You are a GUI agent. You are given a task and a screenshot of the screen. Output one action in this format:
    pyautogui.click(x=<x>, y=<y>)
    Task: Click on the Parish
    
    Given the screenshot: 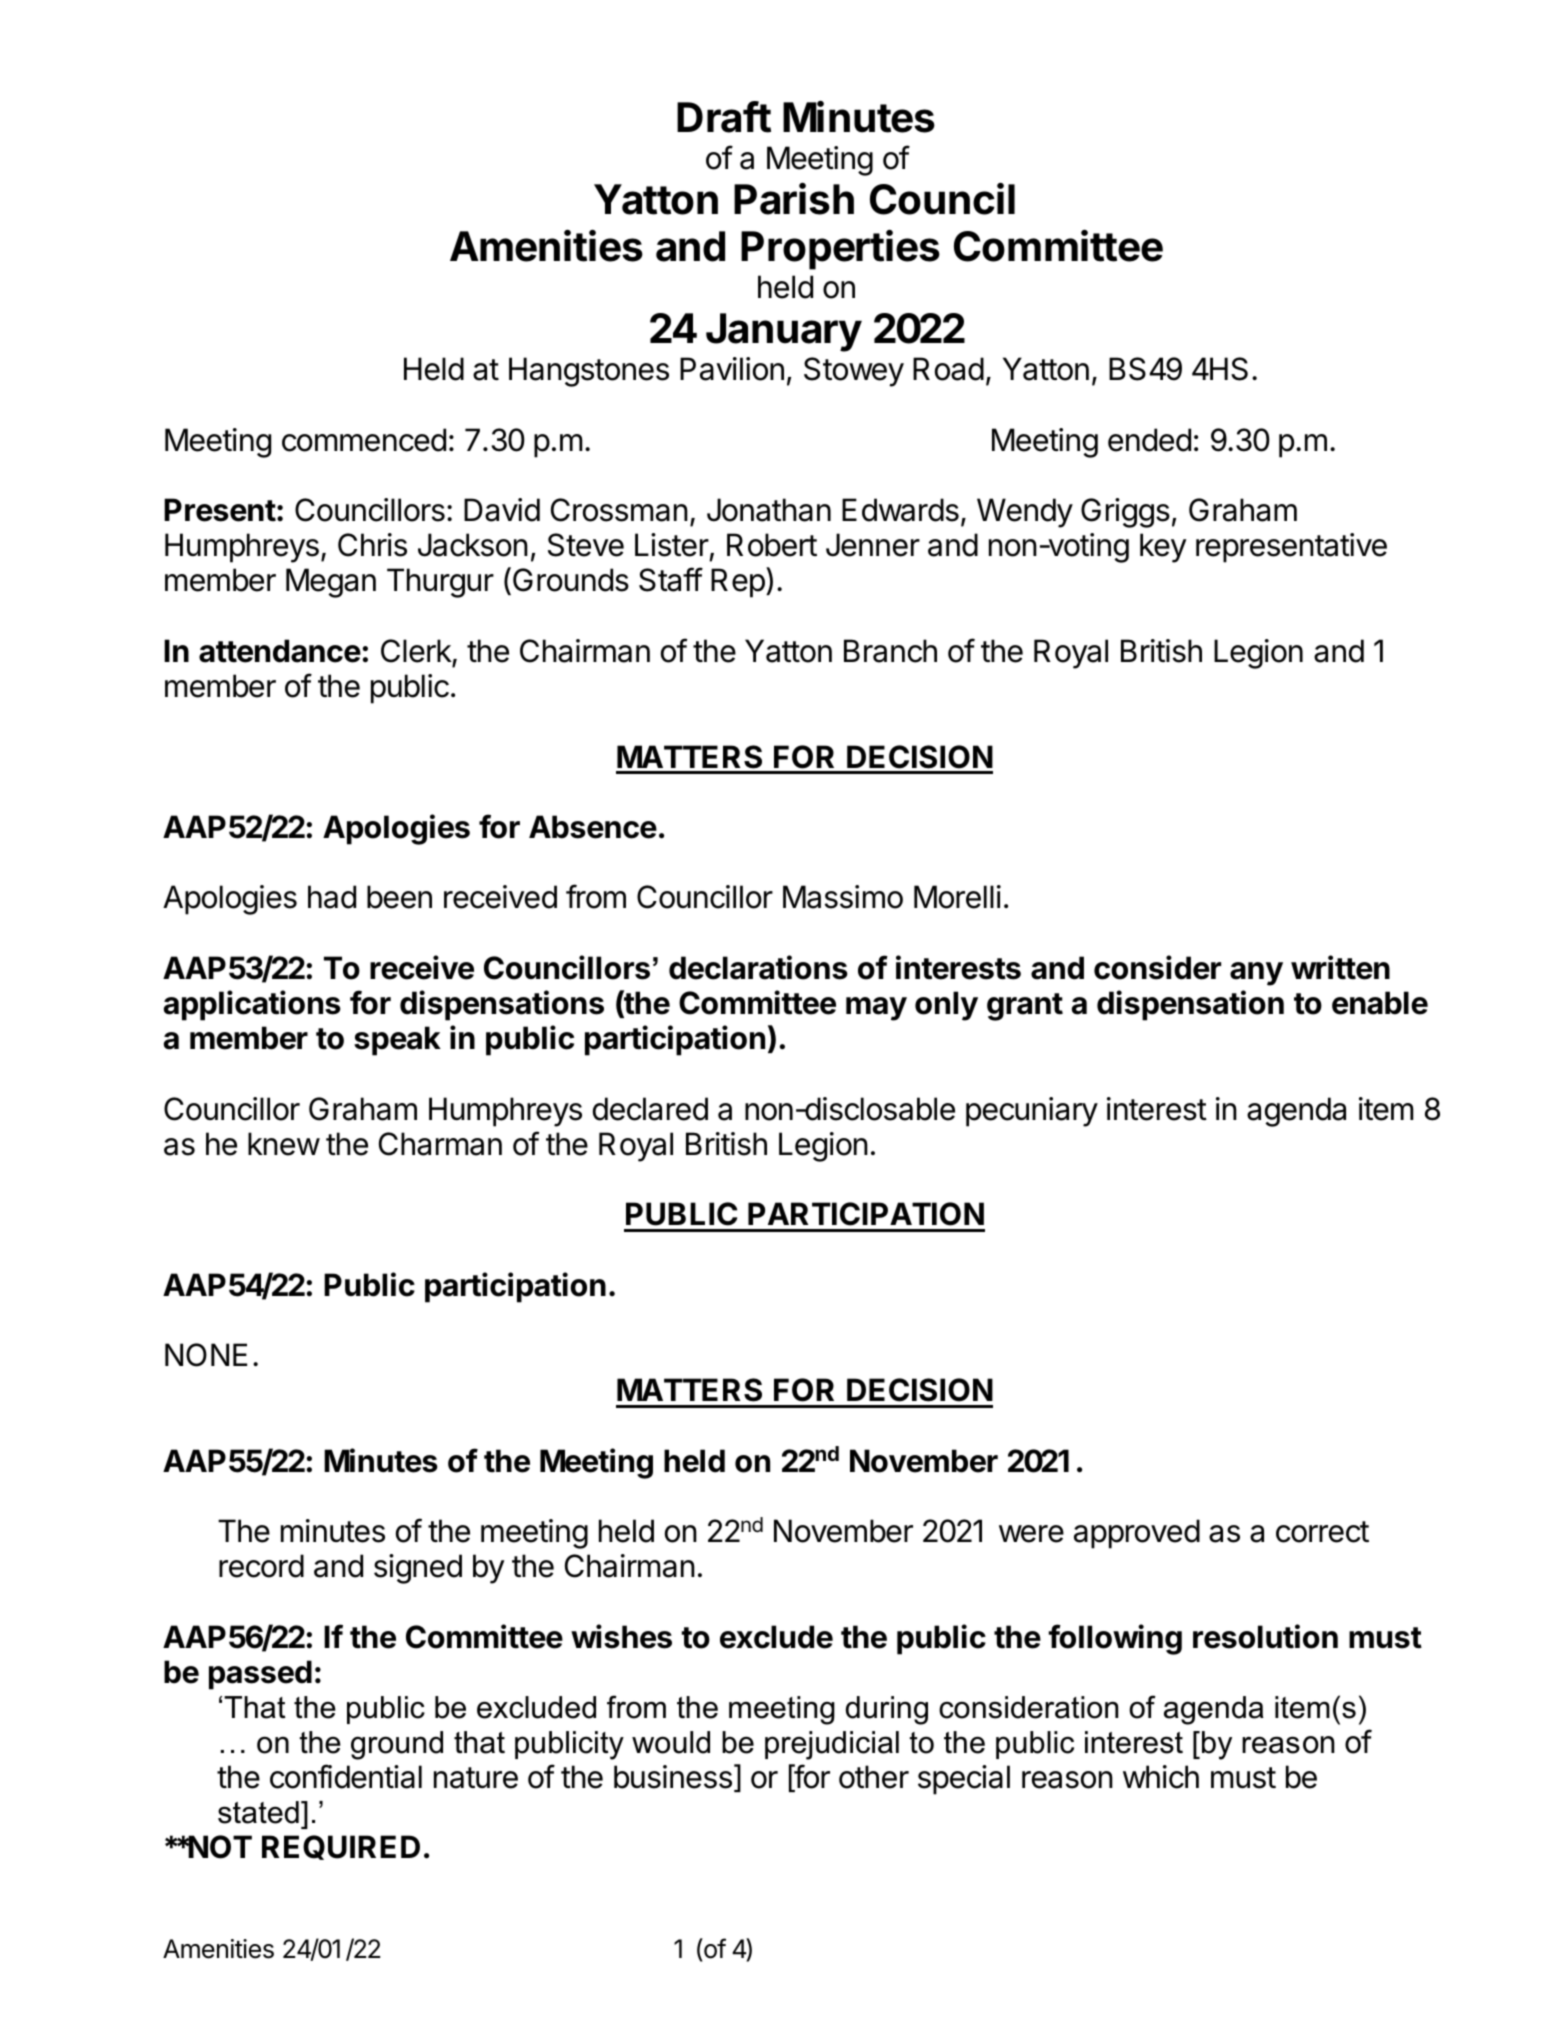 What is the action you would take?
    pyautogui.click(x=794, y=198)
